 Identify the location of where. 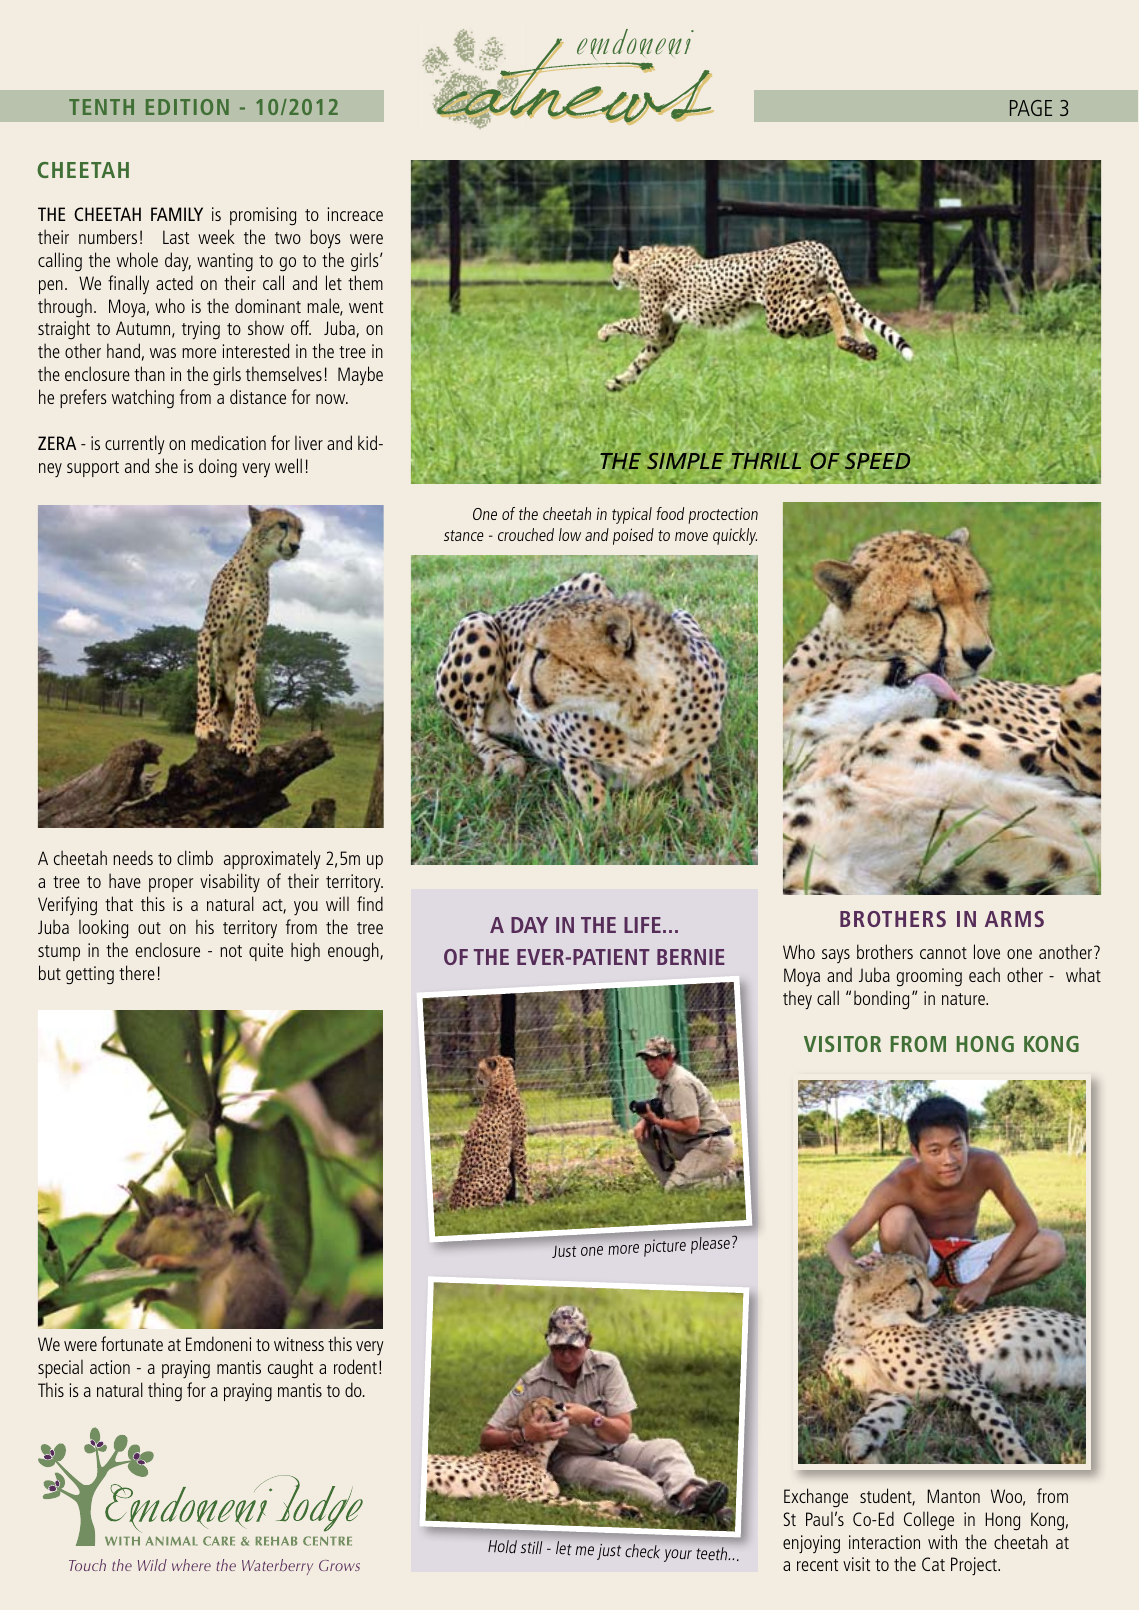
(191, 1565).
